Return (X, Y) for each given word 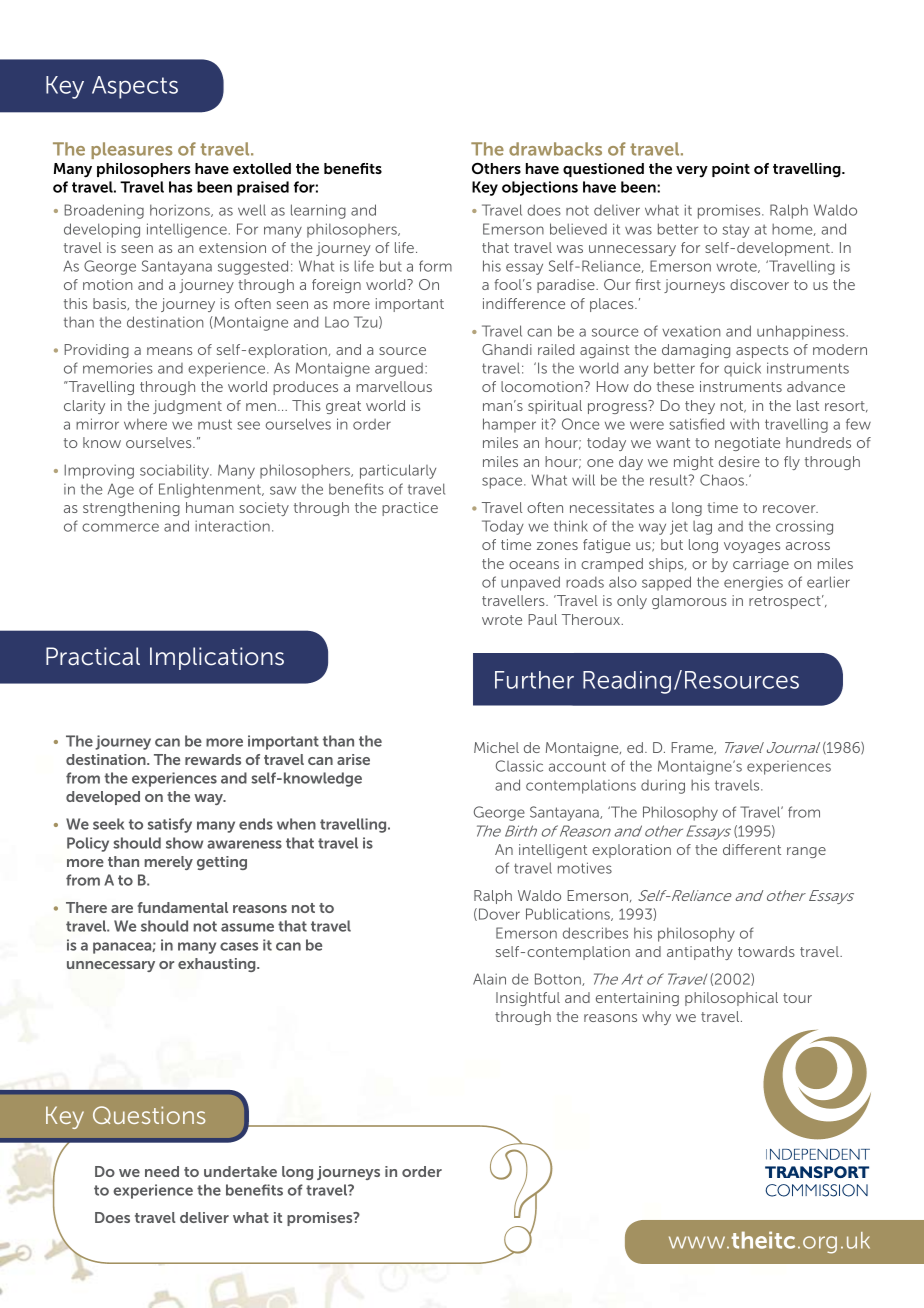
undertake (240, 1171)
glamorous (689, 602)
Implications (217, 658)
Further (534, 680)
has (181, 187)
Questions (149, 1115)
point (731, 170)
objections (540, 188)
